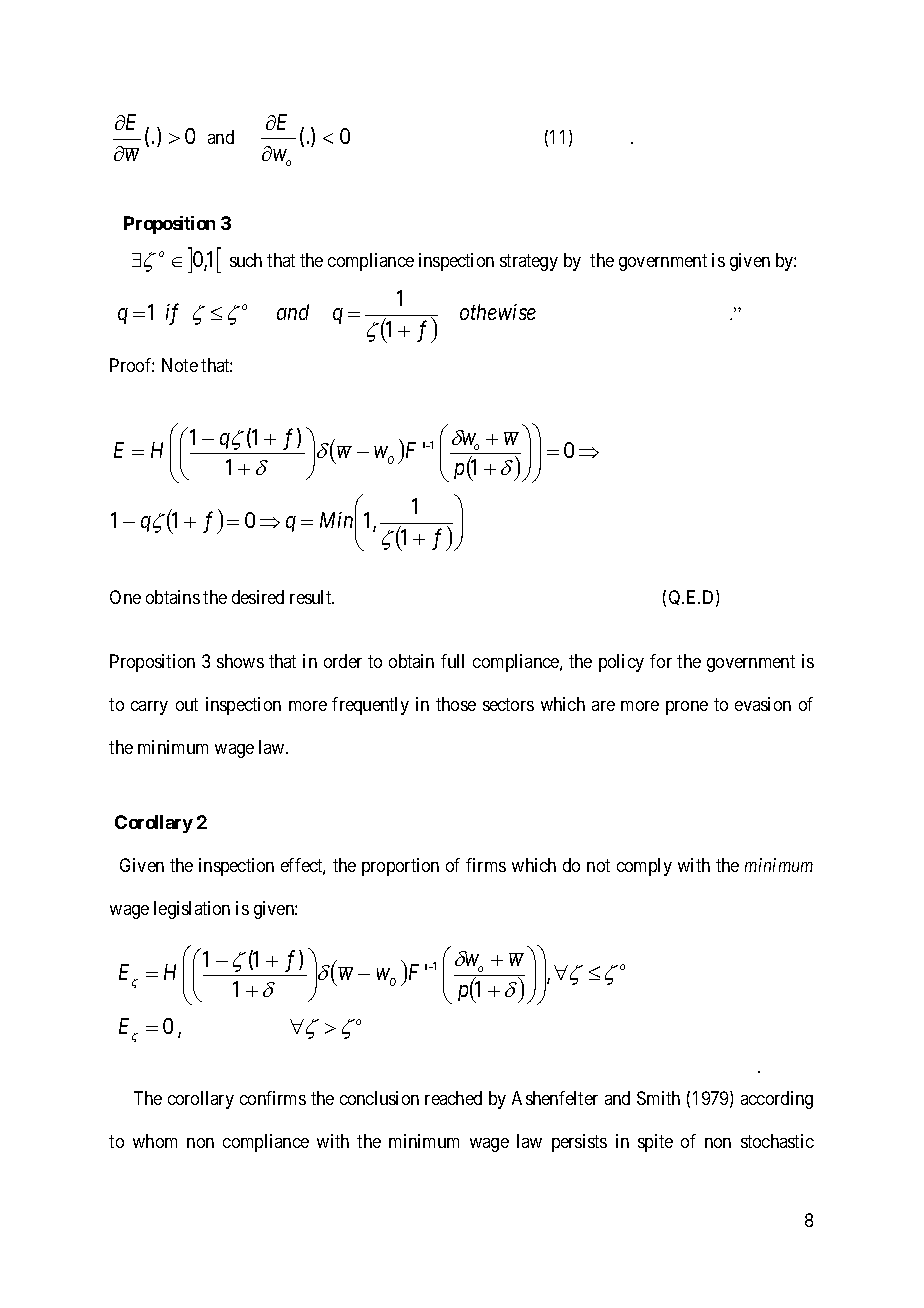 This screenshot has height=1308, width=924. Describe the element at coordinates (687, 708) in the screenshot. I see `prone` at that location.
